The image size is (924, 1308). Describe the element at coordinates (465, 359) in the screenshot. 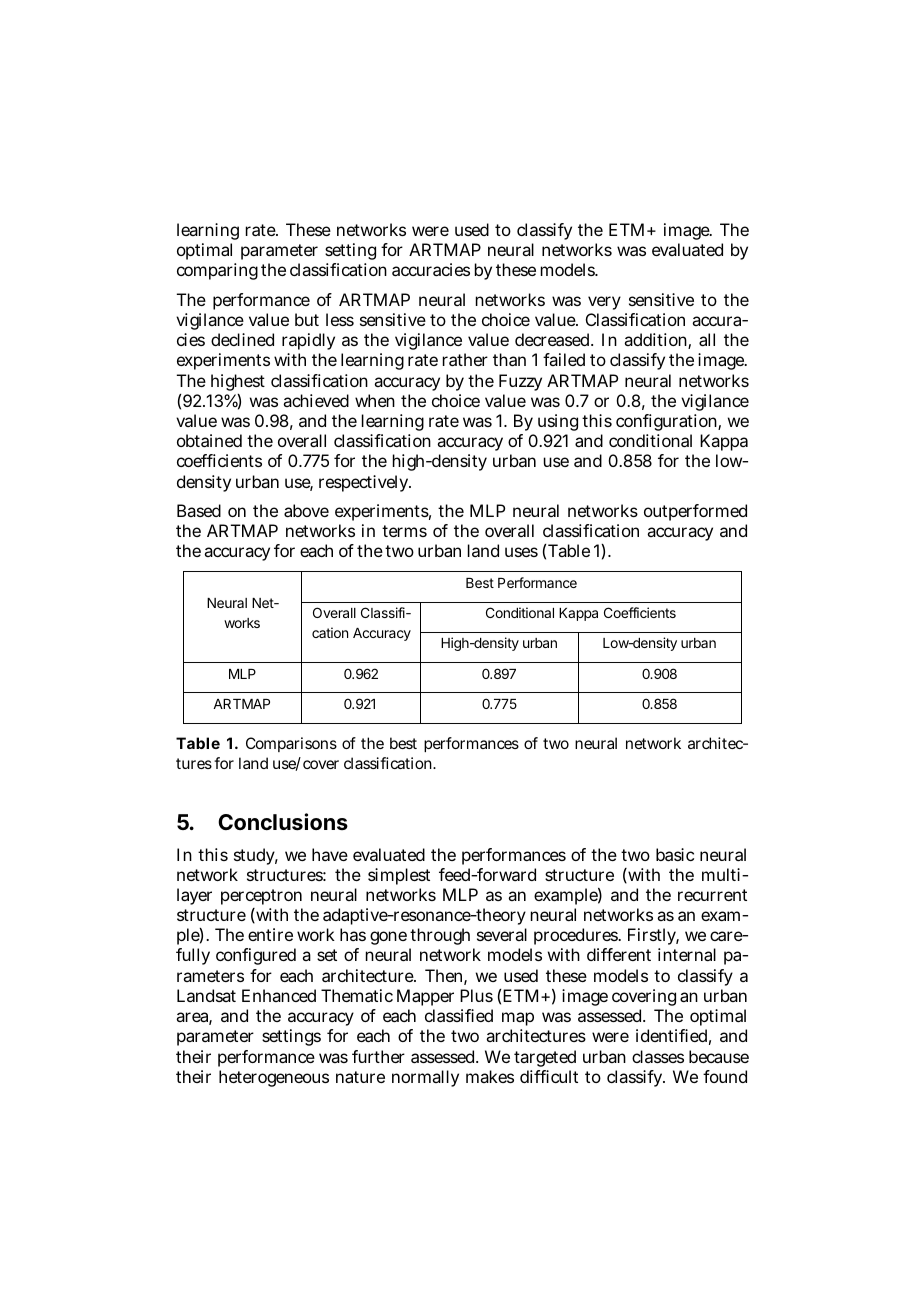

I see `rather` at that location.
